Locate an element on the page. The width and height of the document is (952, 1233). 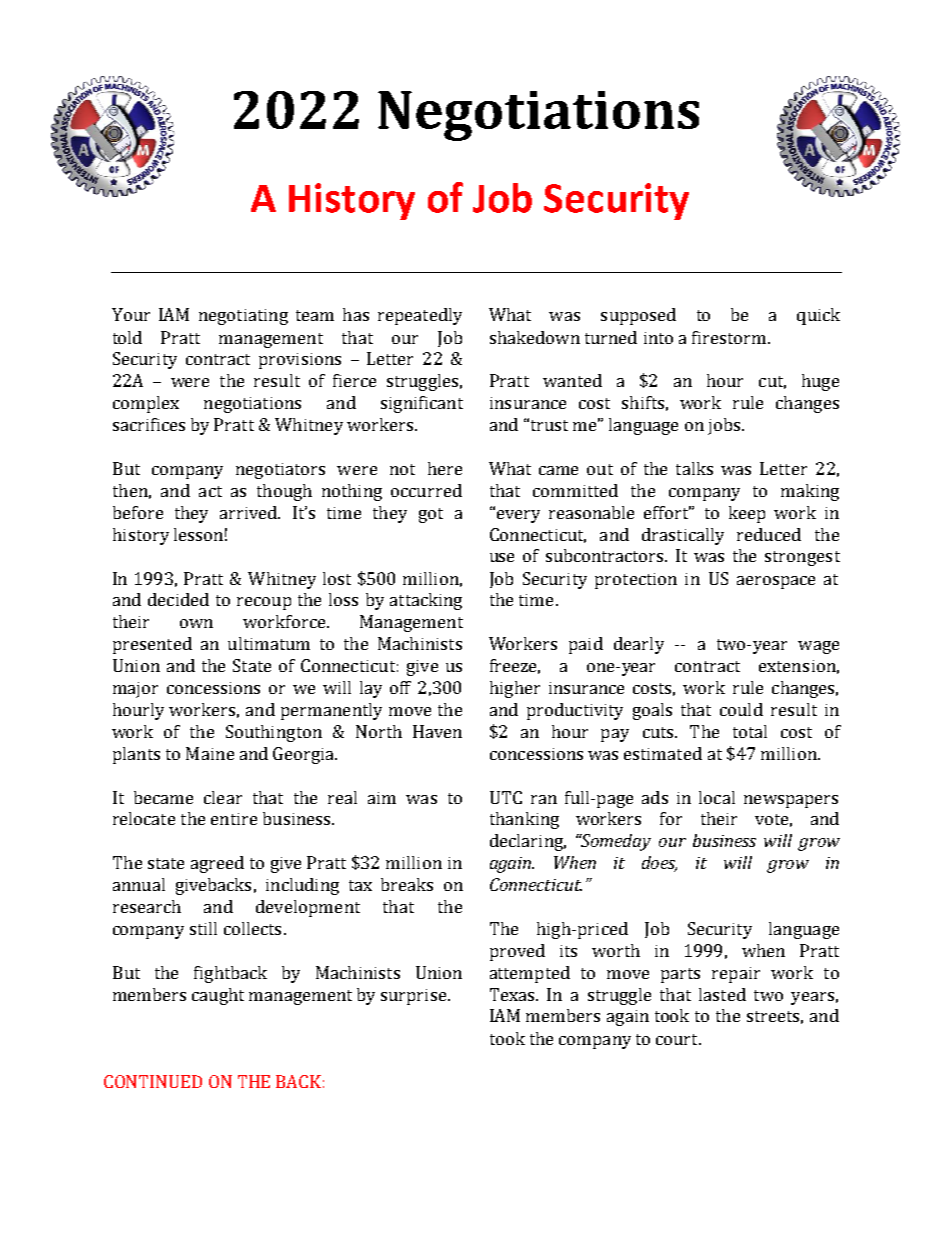
firestorm is located at coordinates (730, 337).
